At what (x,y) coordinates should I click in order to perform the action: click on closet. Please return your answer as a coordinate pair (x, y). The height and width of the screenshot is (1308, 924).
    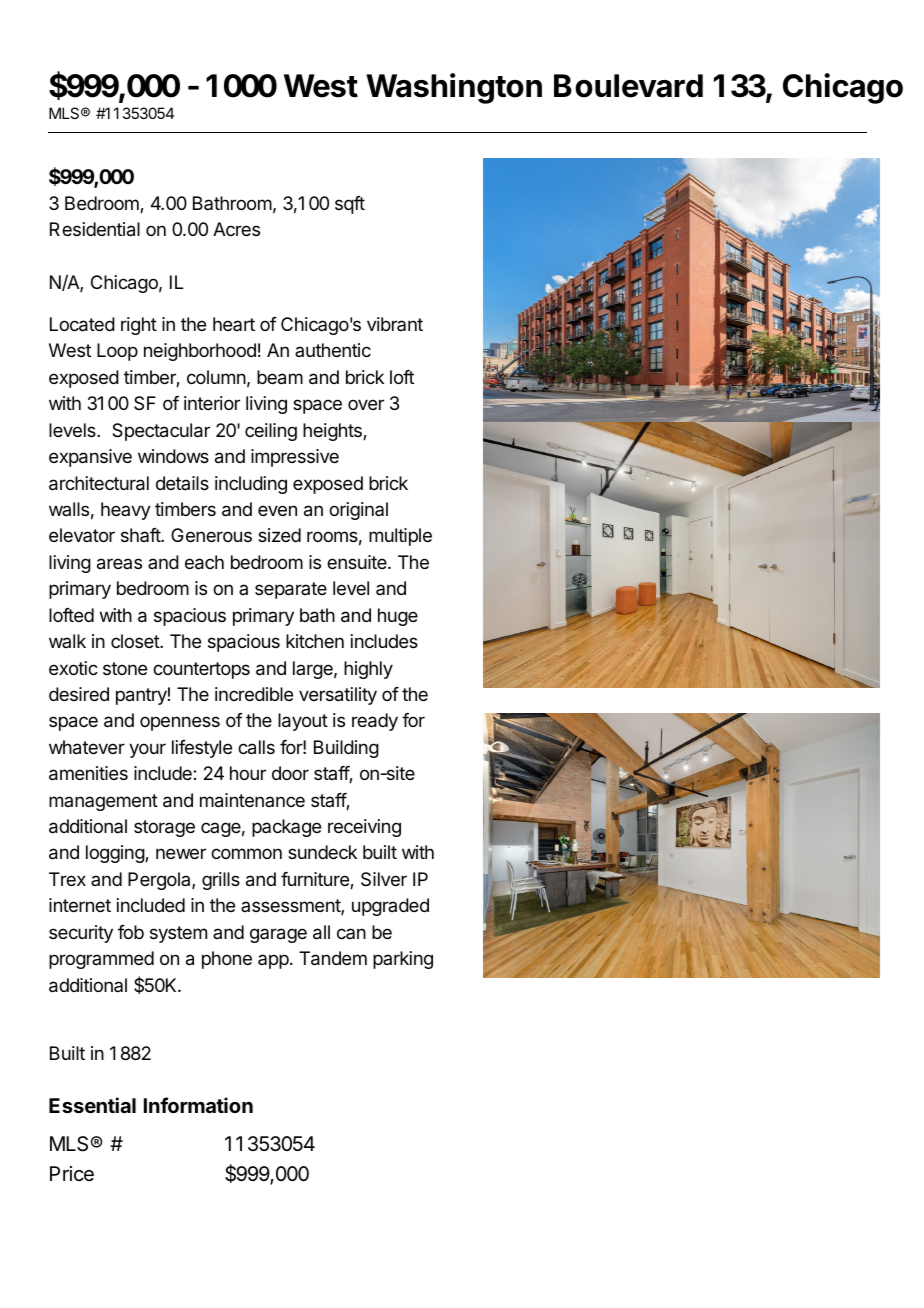
    Looking at the image, I should click on (136, 641).
